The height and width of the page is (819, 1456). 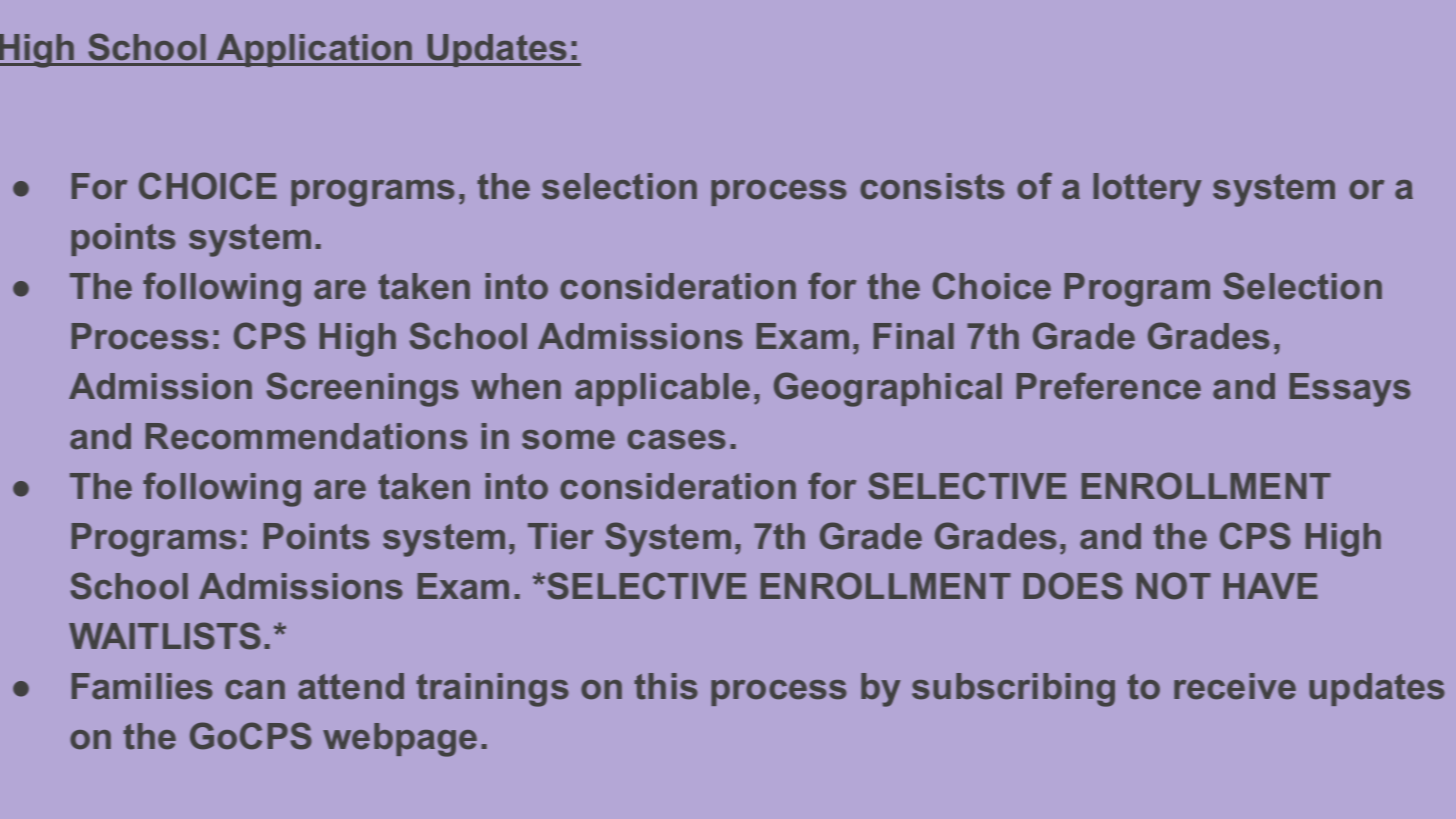 What do you see at coordinates (666, 686) in the page?
I see `this` at bounding box center [666, 686].
